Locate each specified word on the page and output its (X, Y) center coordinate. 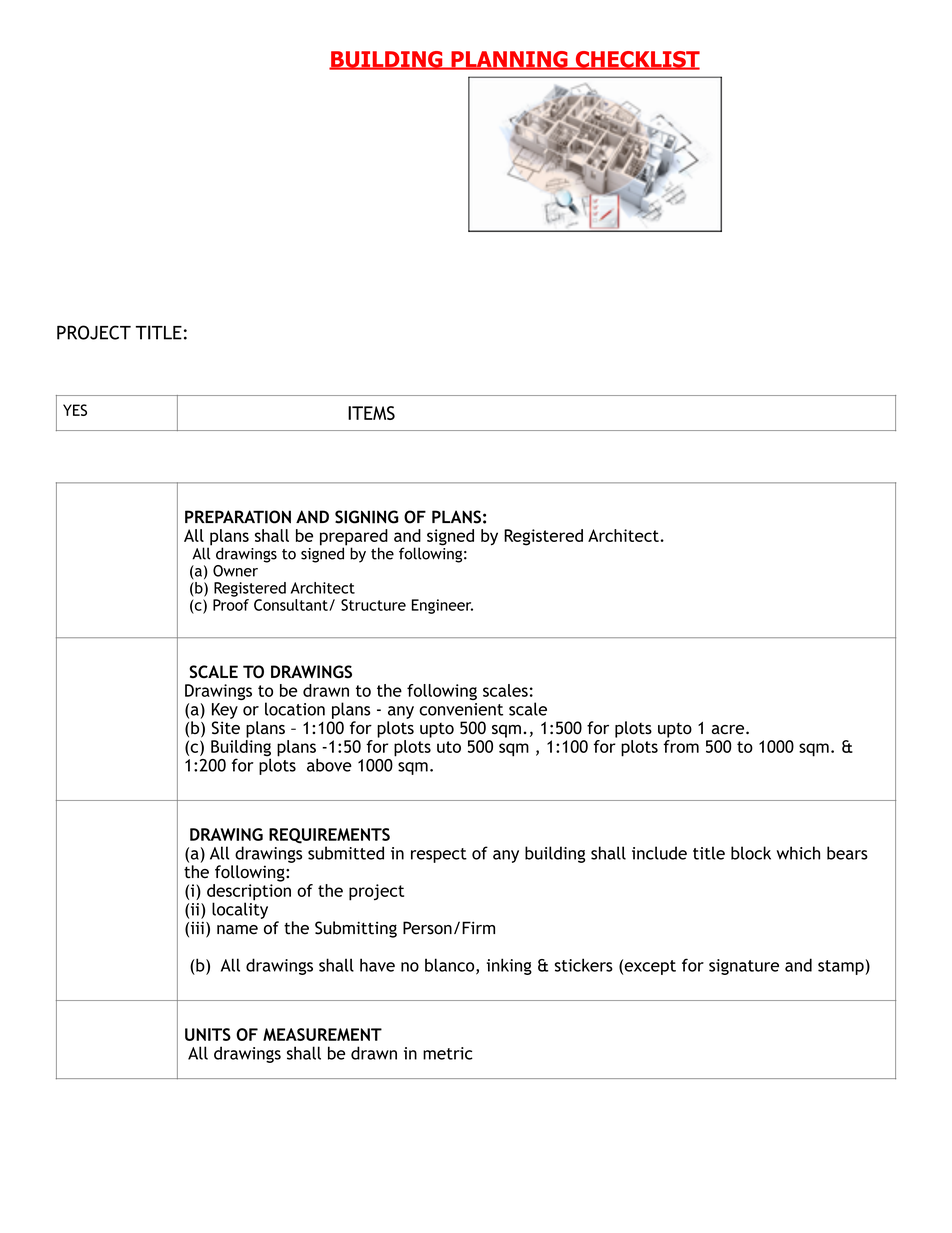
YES (75, 410)
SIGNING (367, 517)
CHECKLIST (636, 60)
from (681, 746)
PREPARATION (238, 517)
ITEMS (371, 413)
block (751, 853)
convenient (461, 709)
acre (729, 730)
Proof (231, 605)
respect (439, 855)
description (249, 893)
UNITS (208, 1034)
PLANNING (509, 60)
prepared (354, 538)
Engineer (442, 606)
